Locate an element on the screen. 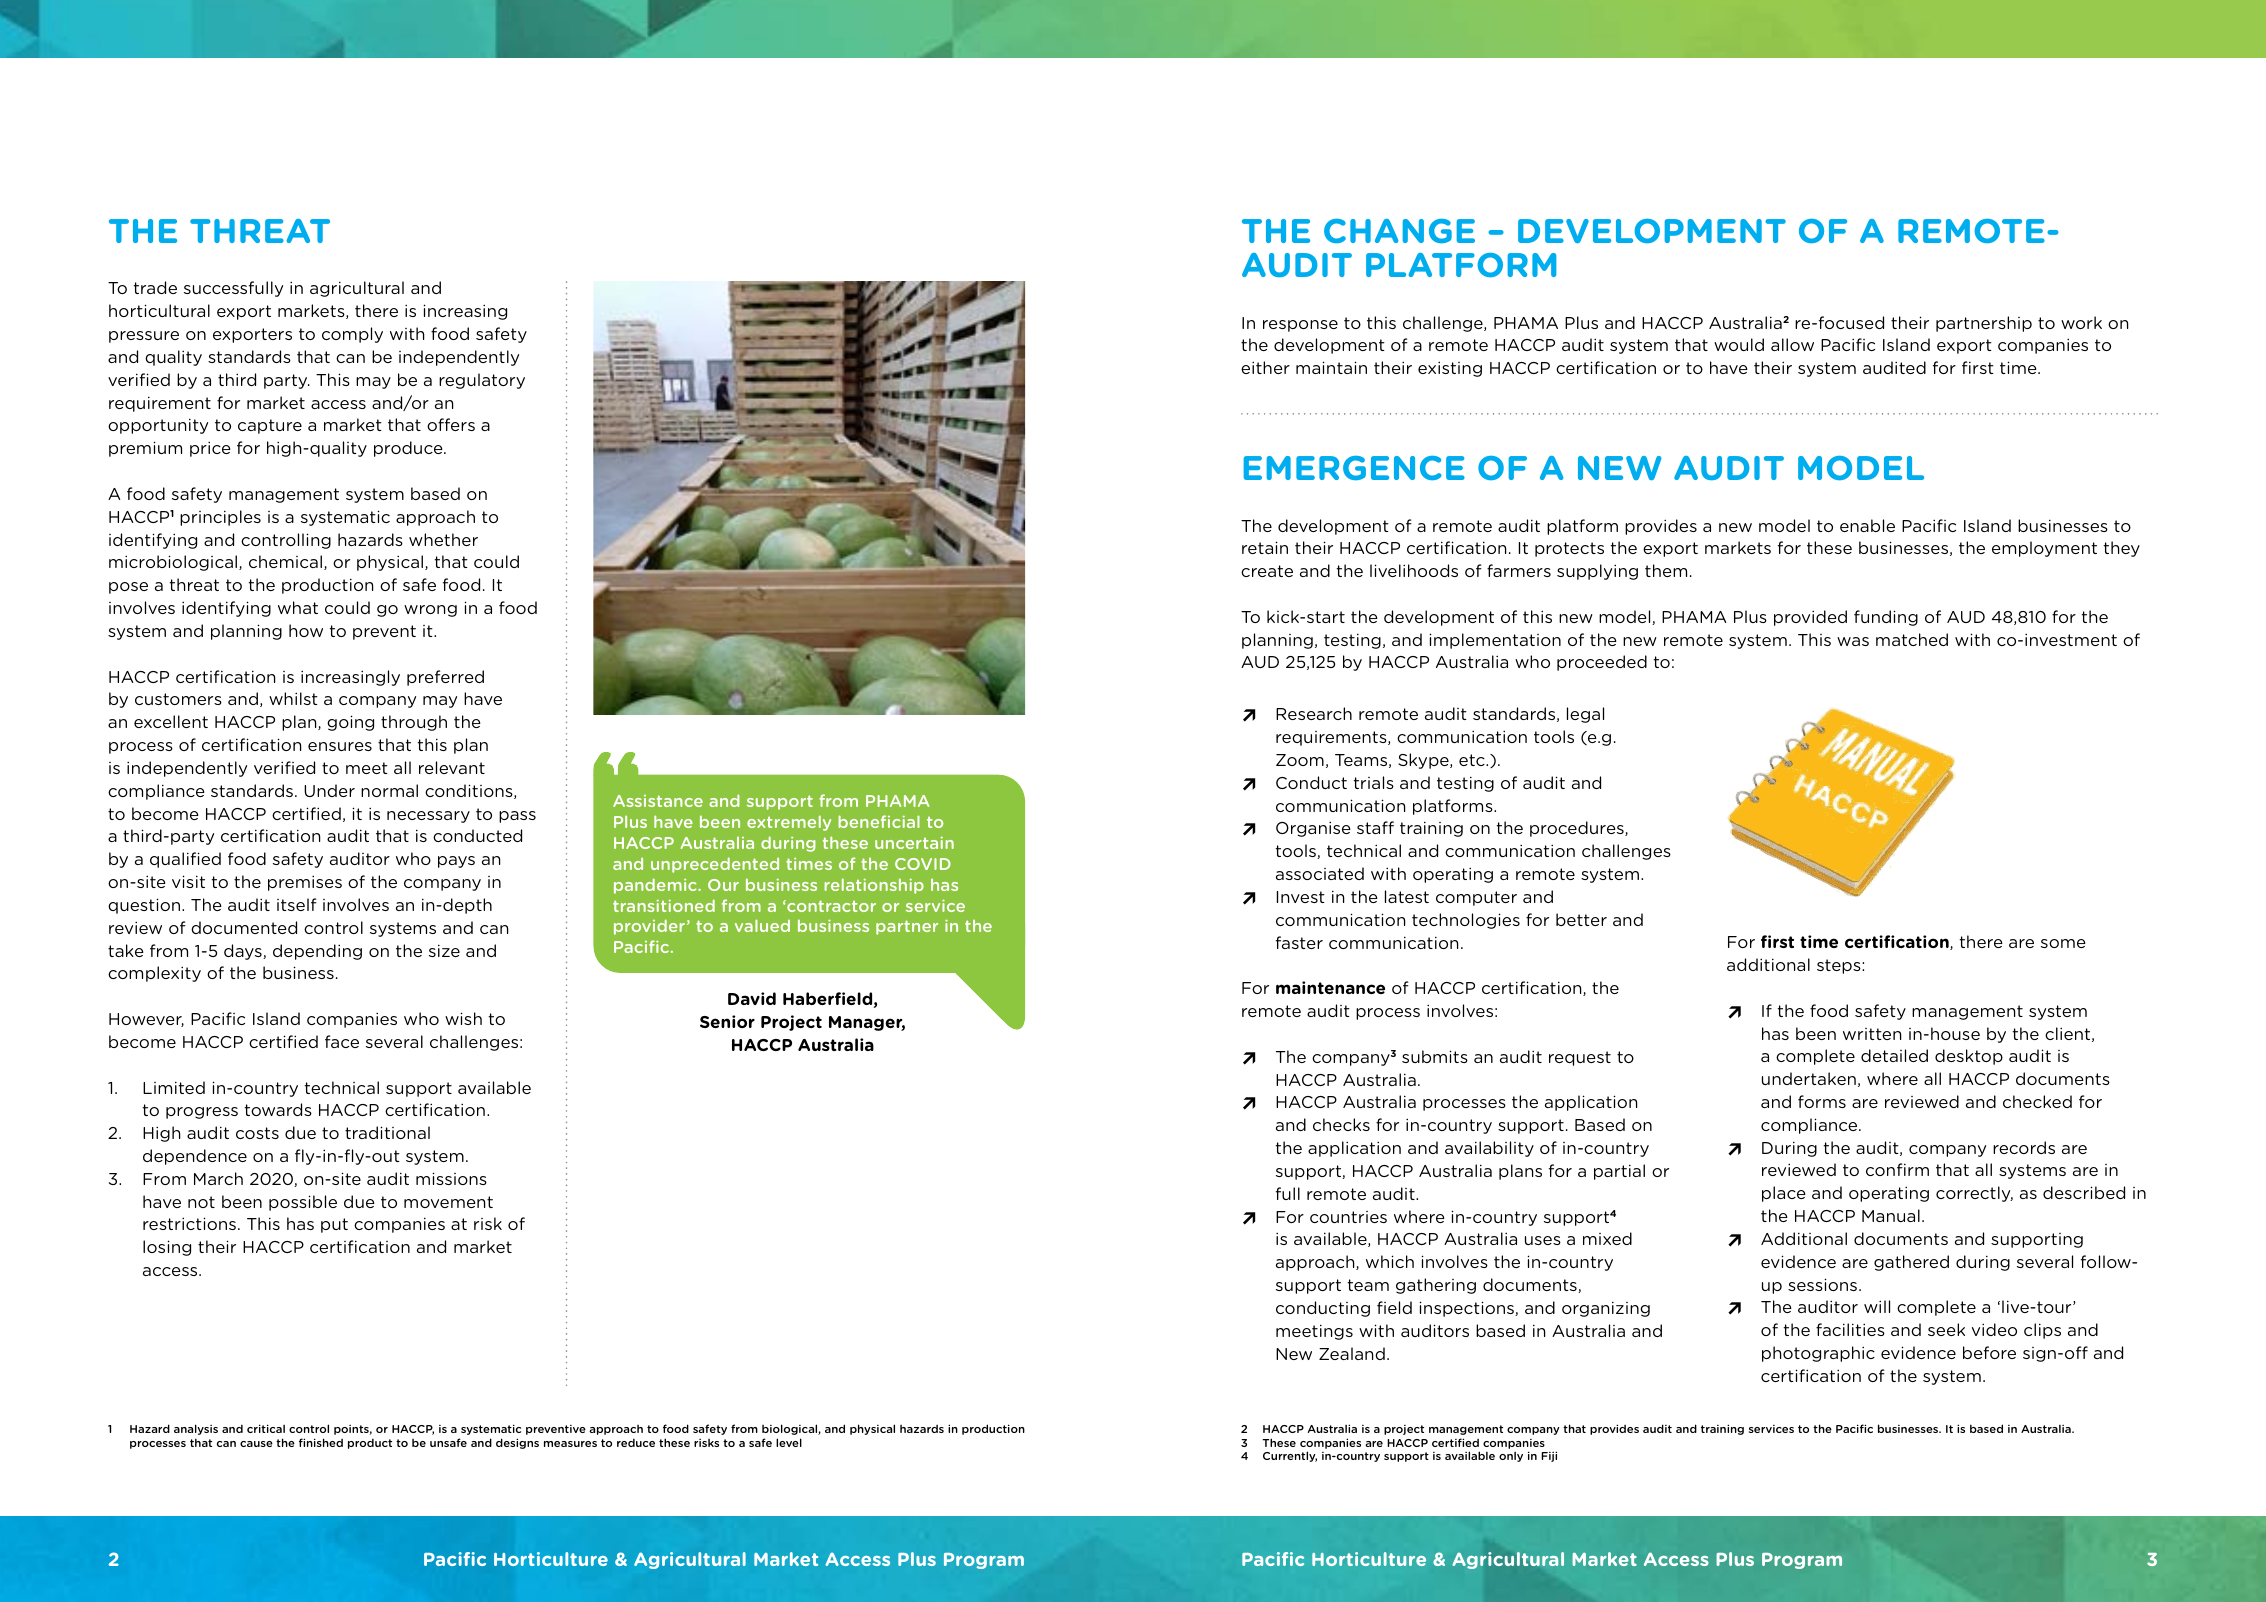  photographic is located at coordinates (1818, 1354).
